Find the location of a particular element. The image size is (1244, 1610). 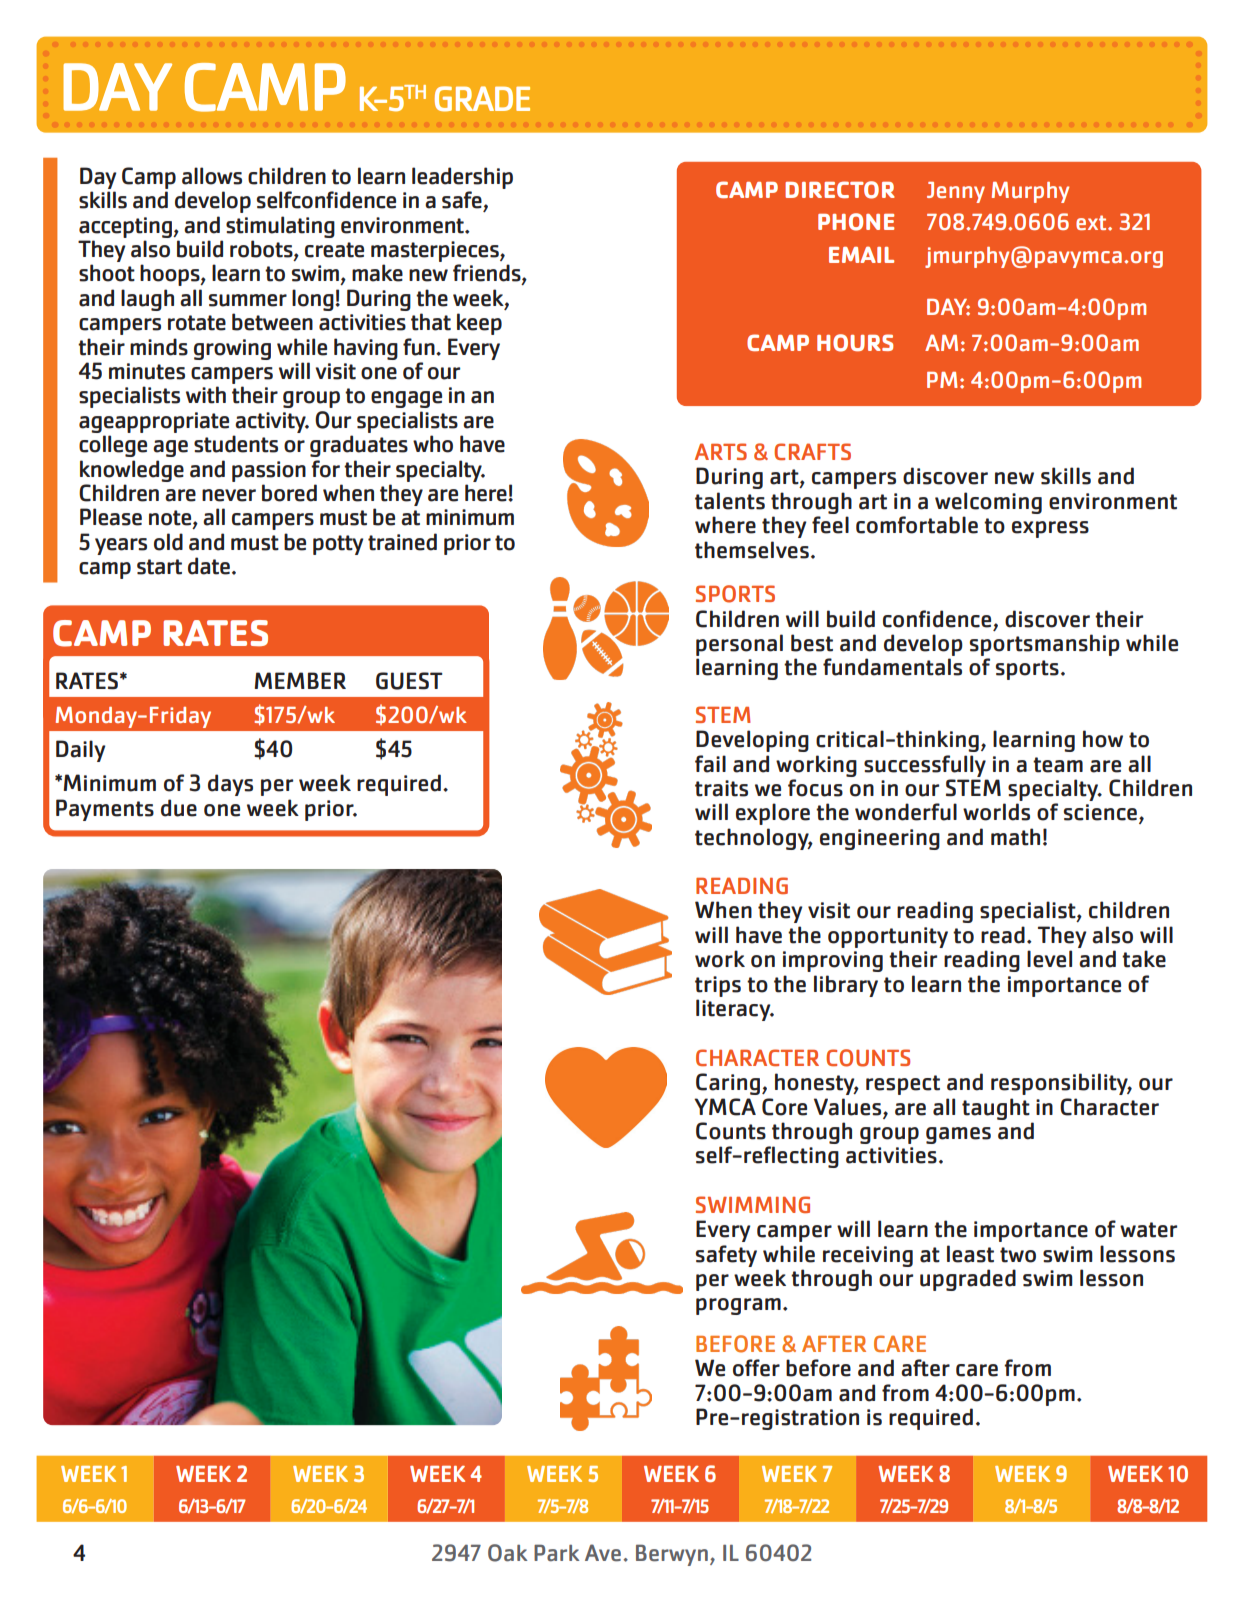

taught is located at coordinates (996, 1109).
